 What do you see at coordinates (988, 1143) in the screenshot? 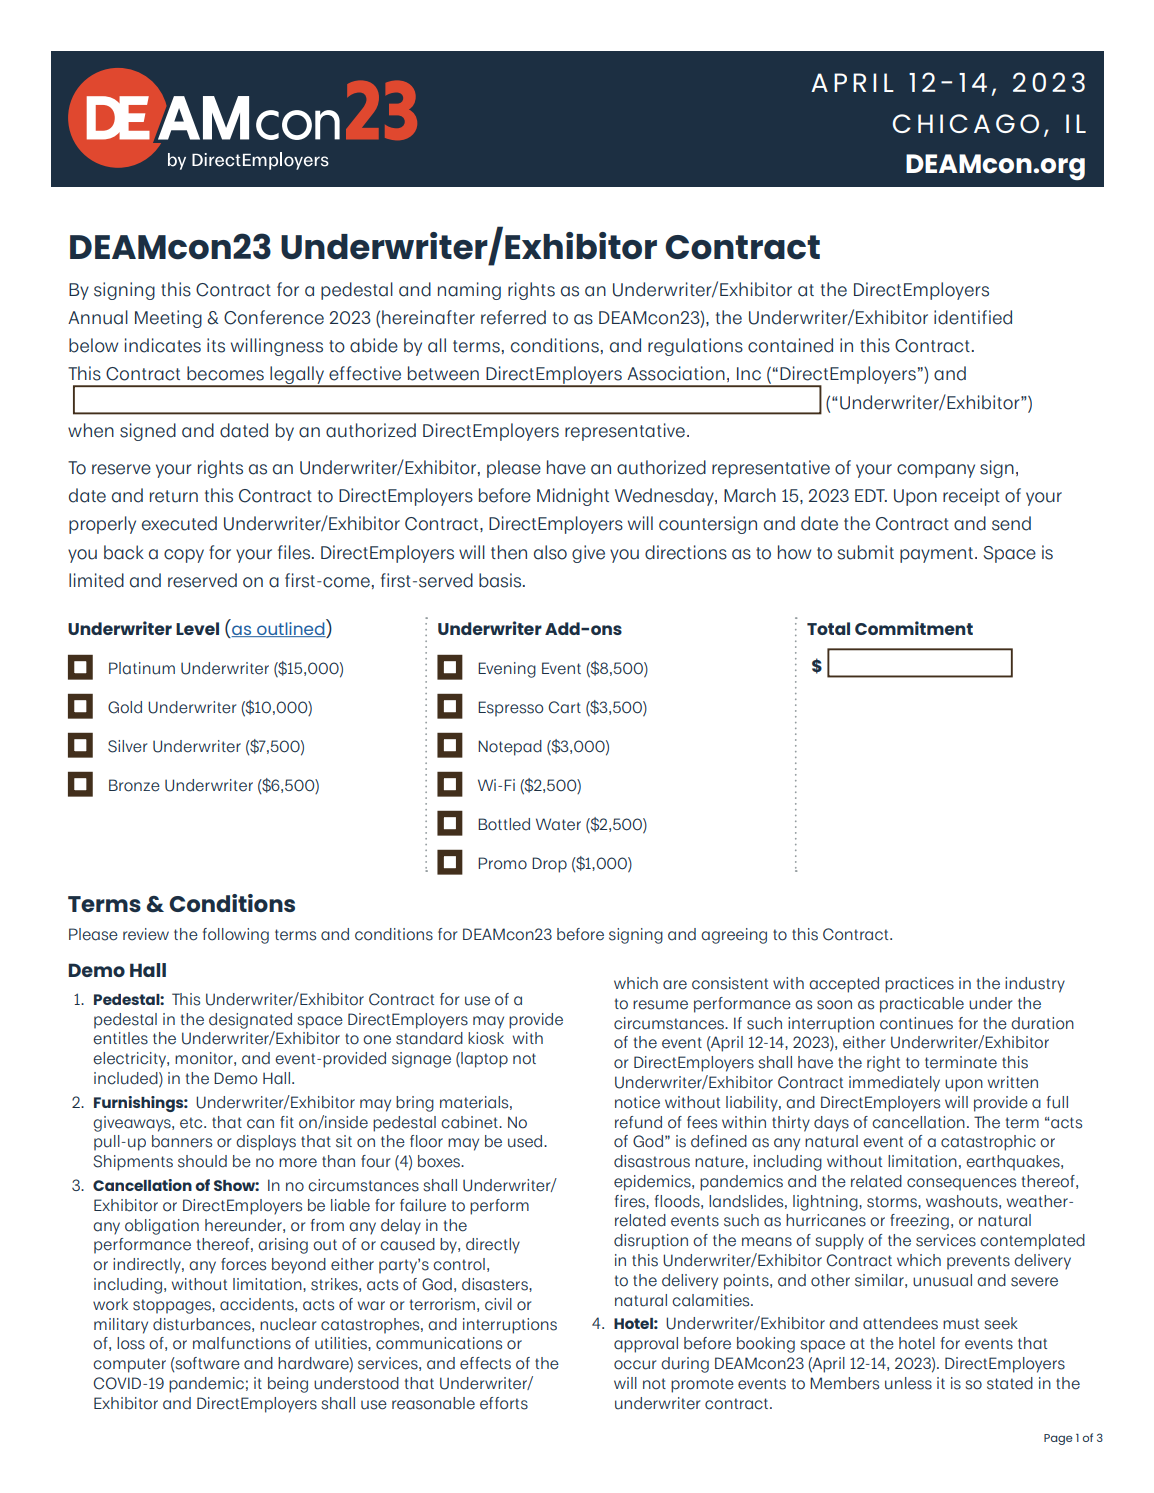
I see `catastrophic` at bounding box center [988, 1143].
